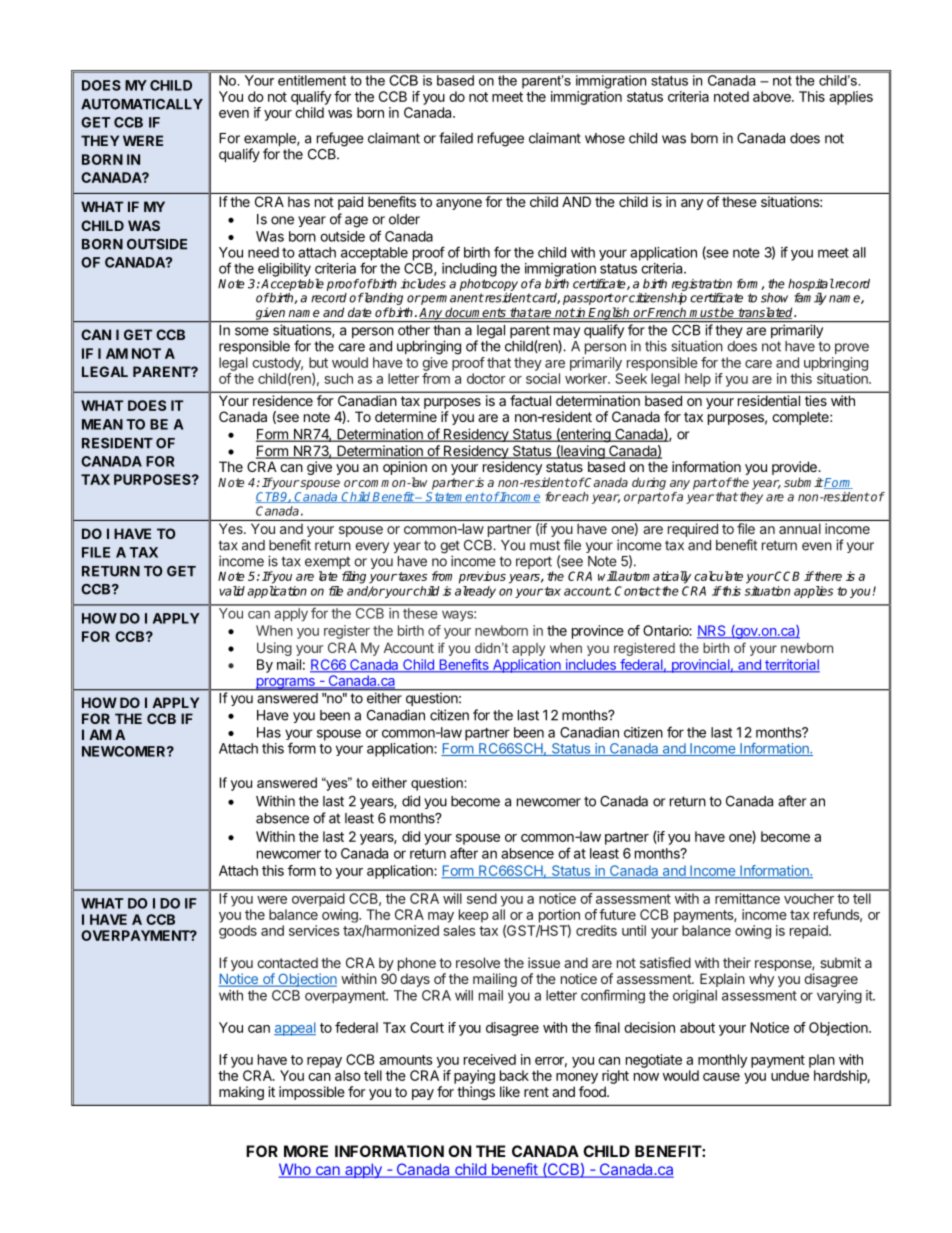 The height and width of the page is (1233, 952). Describe the element at coordinates (712, 631) in the page. I see `NRS` at that location.
